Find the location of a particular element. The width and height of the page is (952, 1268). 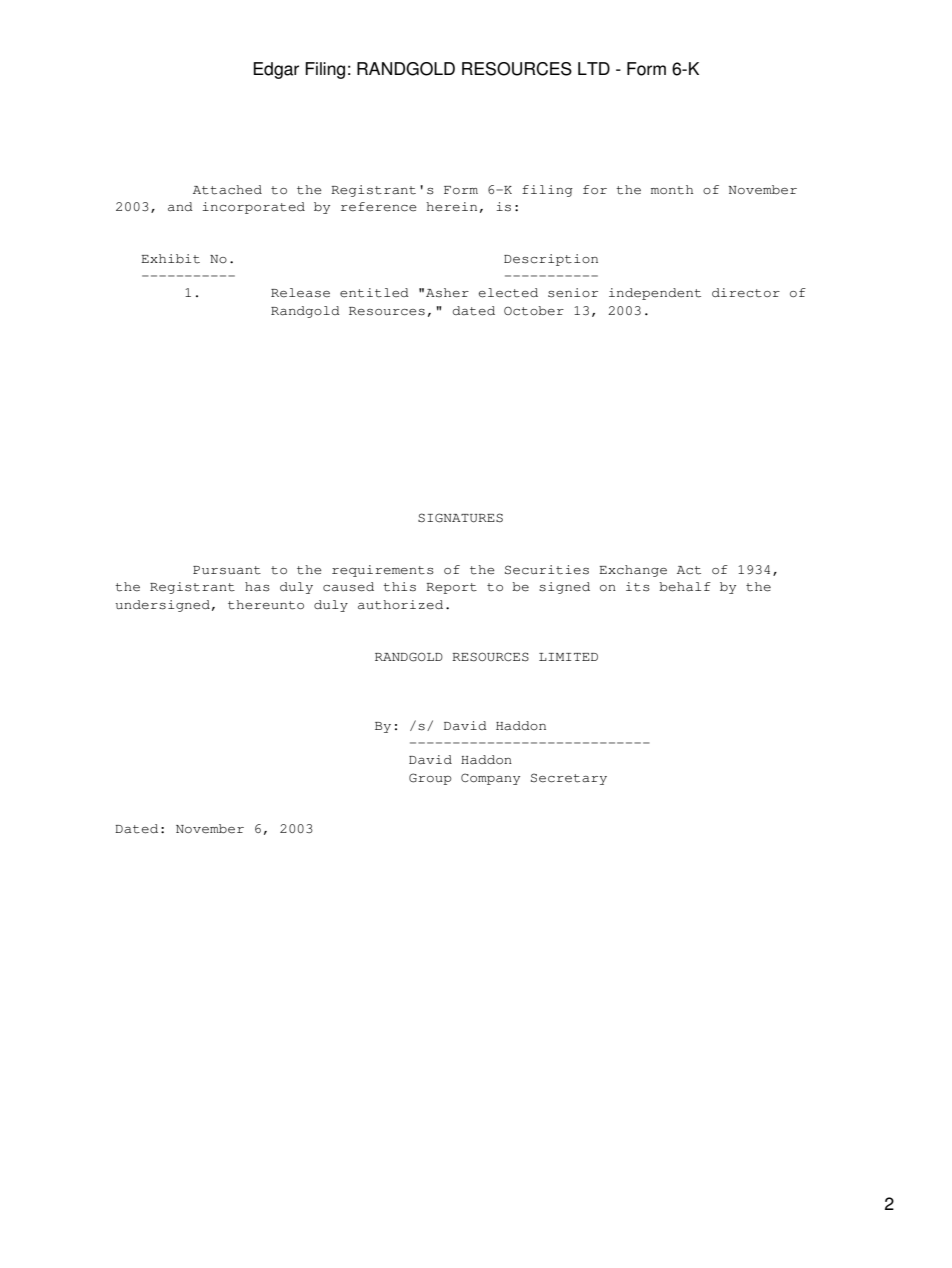

month is located at coordinates (672, 190).
